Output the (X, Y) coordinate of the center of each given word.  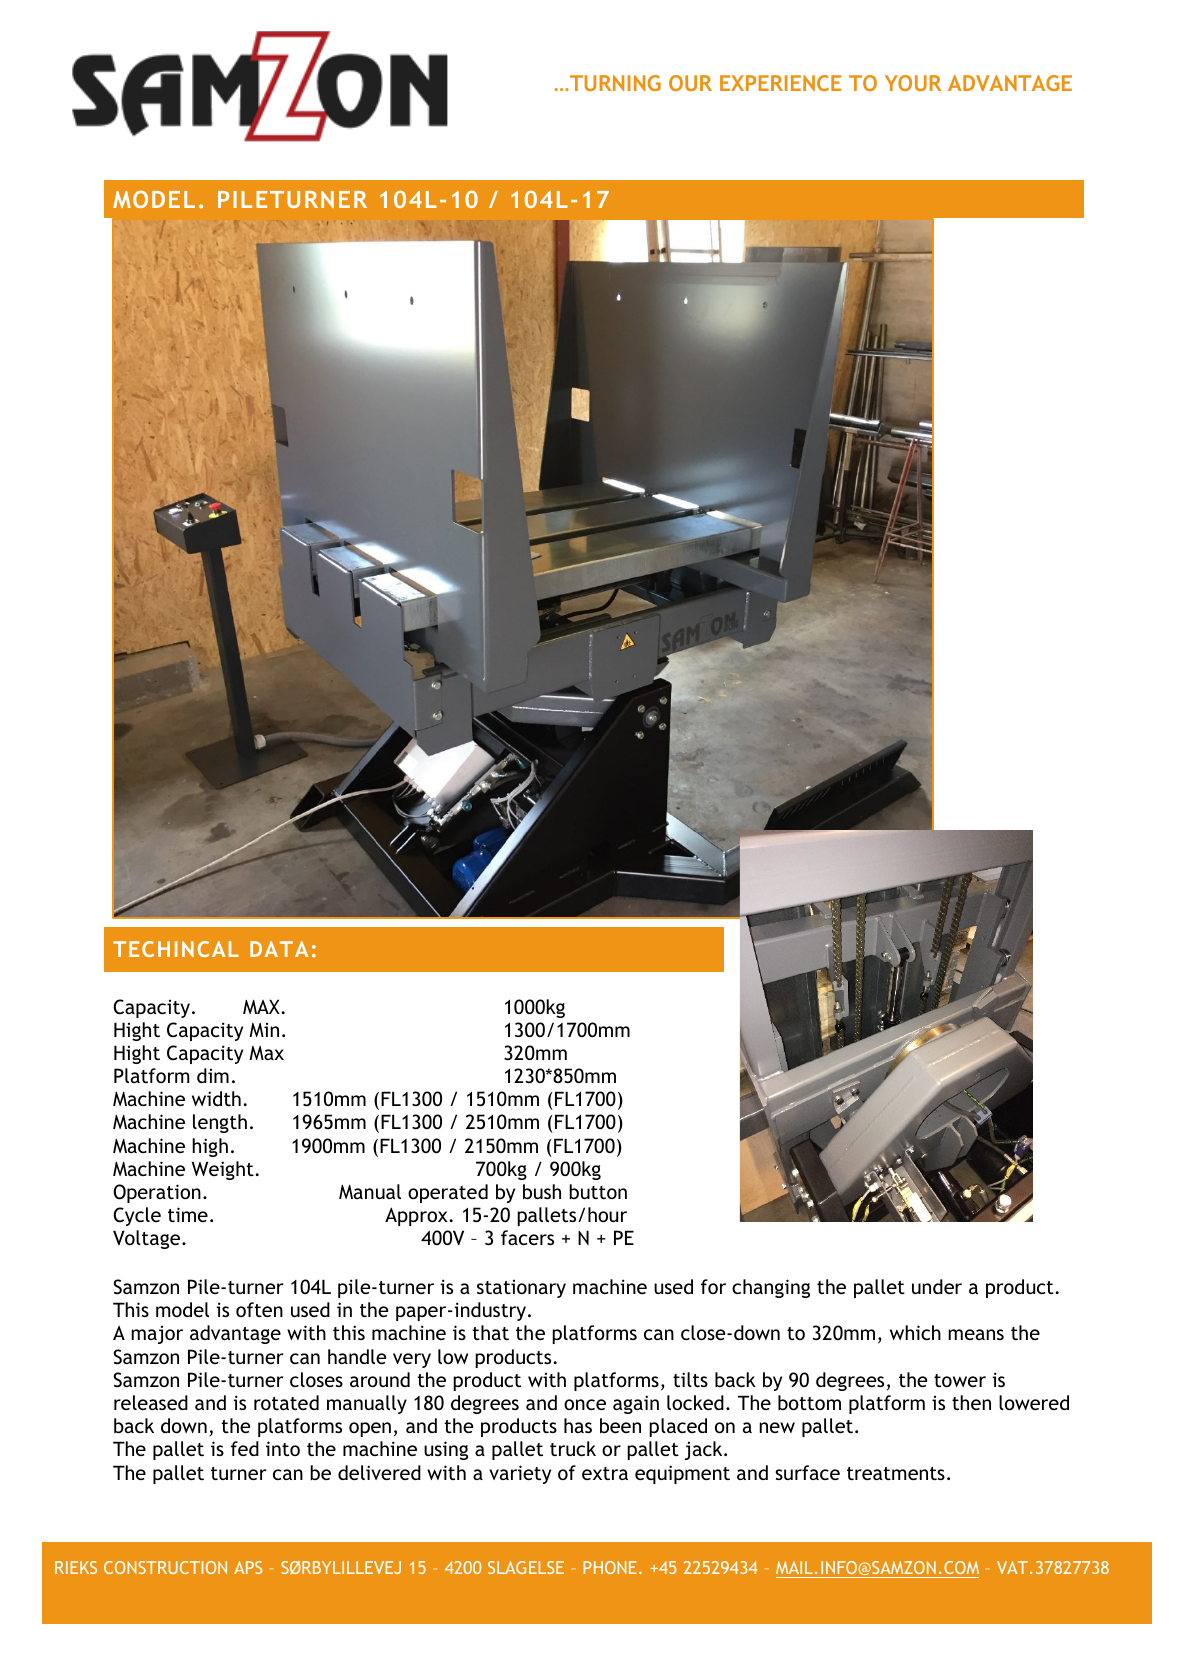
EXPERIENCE (781, 83)
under (937, 1286)
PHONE (610, 1567)
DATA (279, 949)
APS (248, 1567)
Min (264, 1030)
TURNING (614, 83)
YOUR (913, 83)
